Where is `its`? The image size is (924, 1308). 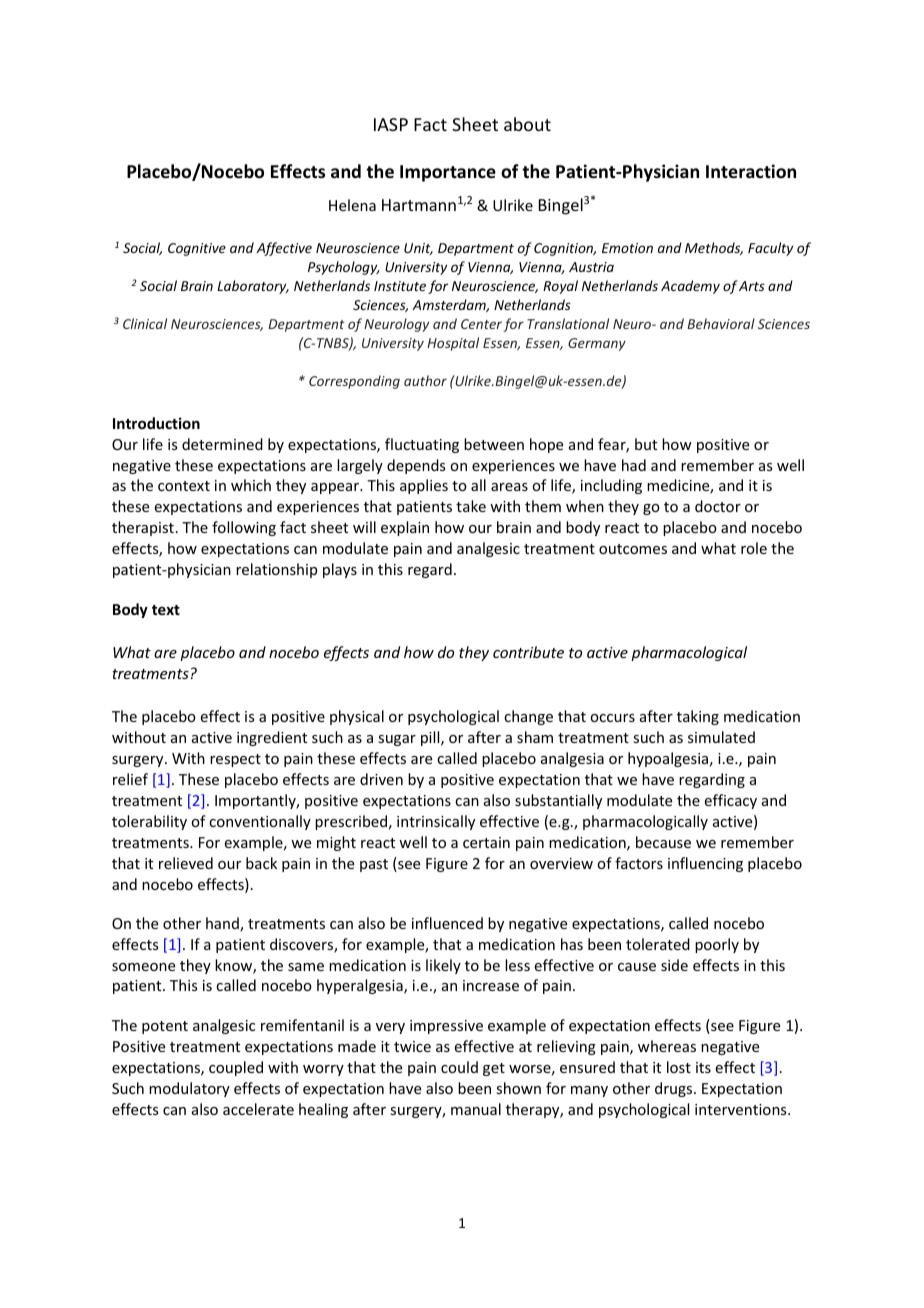
its is located at coordinates (703, 1067).
